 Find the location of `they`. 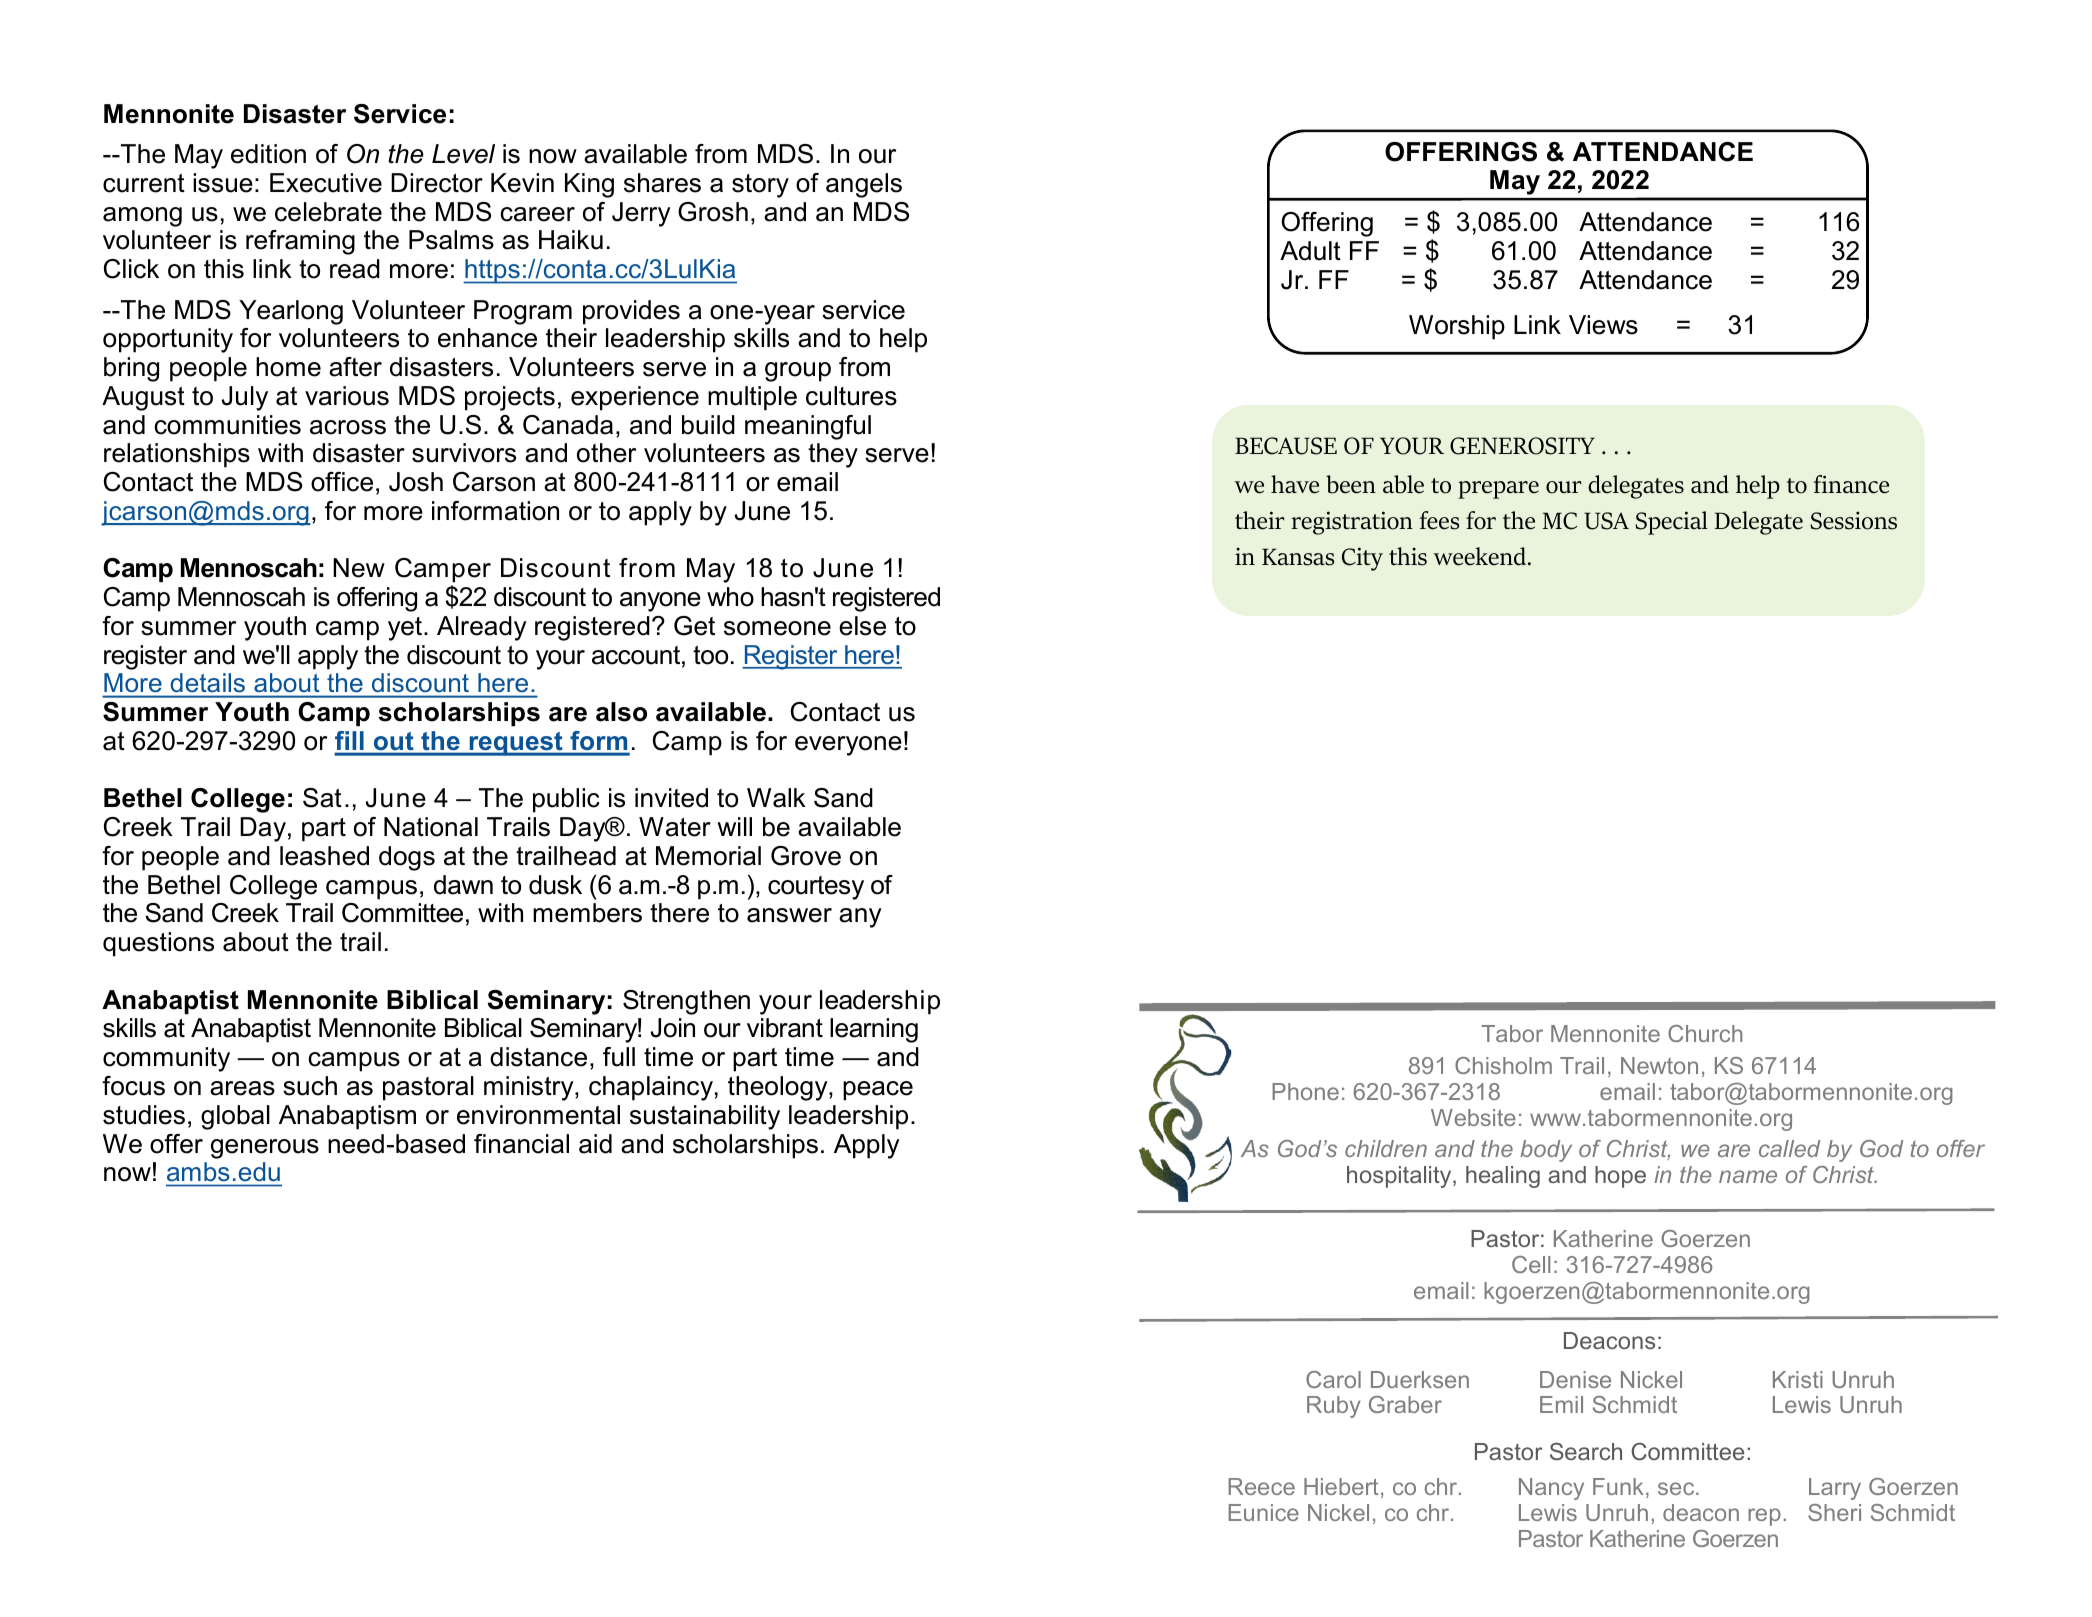

they is located at coordinates (833, 455).
